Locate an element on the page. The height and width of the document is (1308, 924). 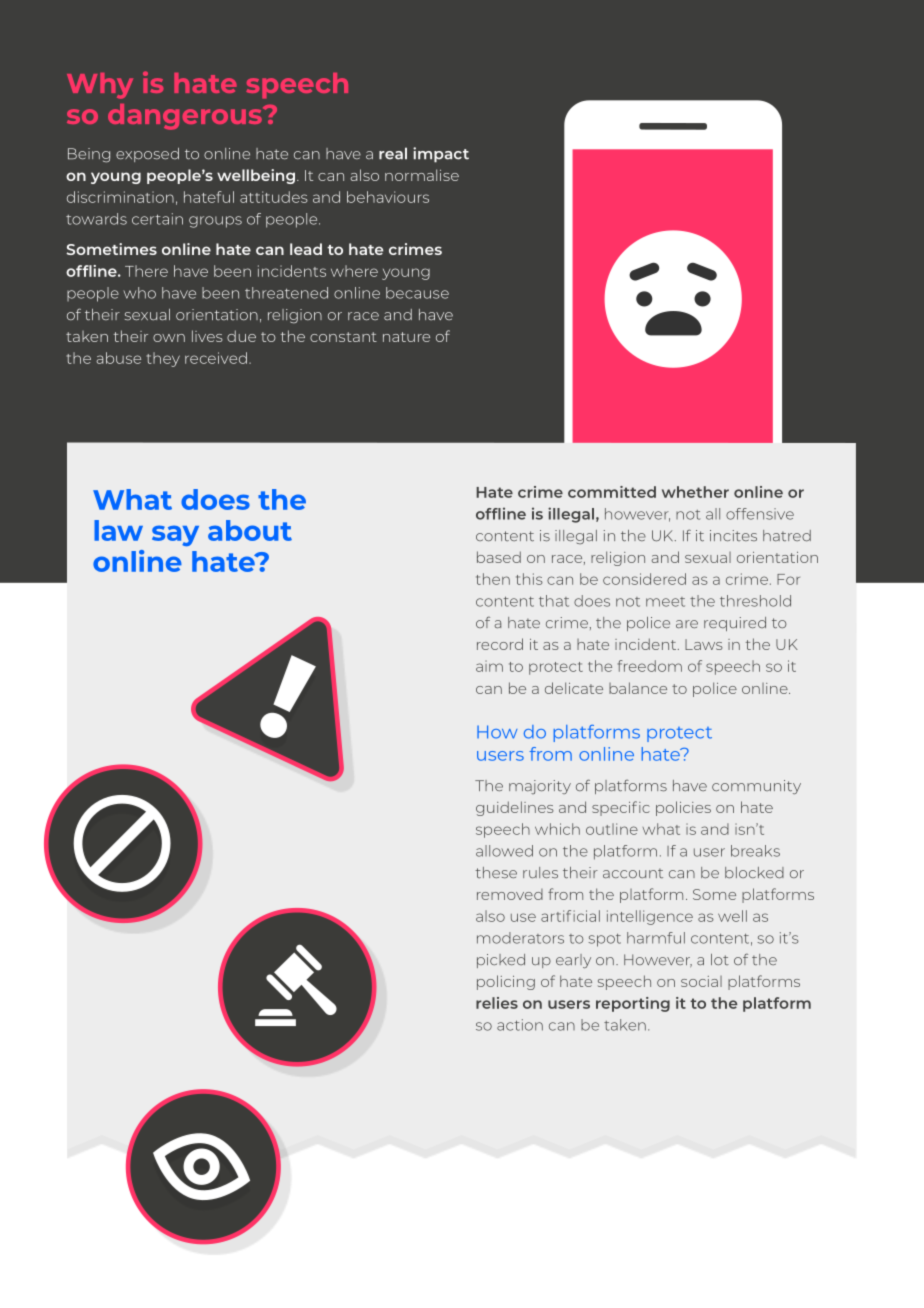
they is located at coordinates (163, 359).
